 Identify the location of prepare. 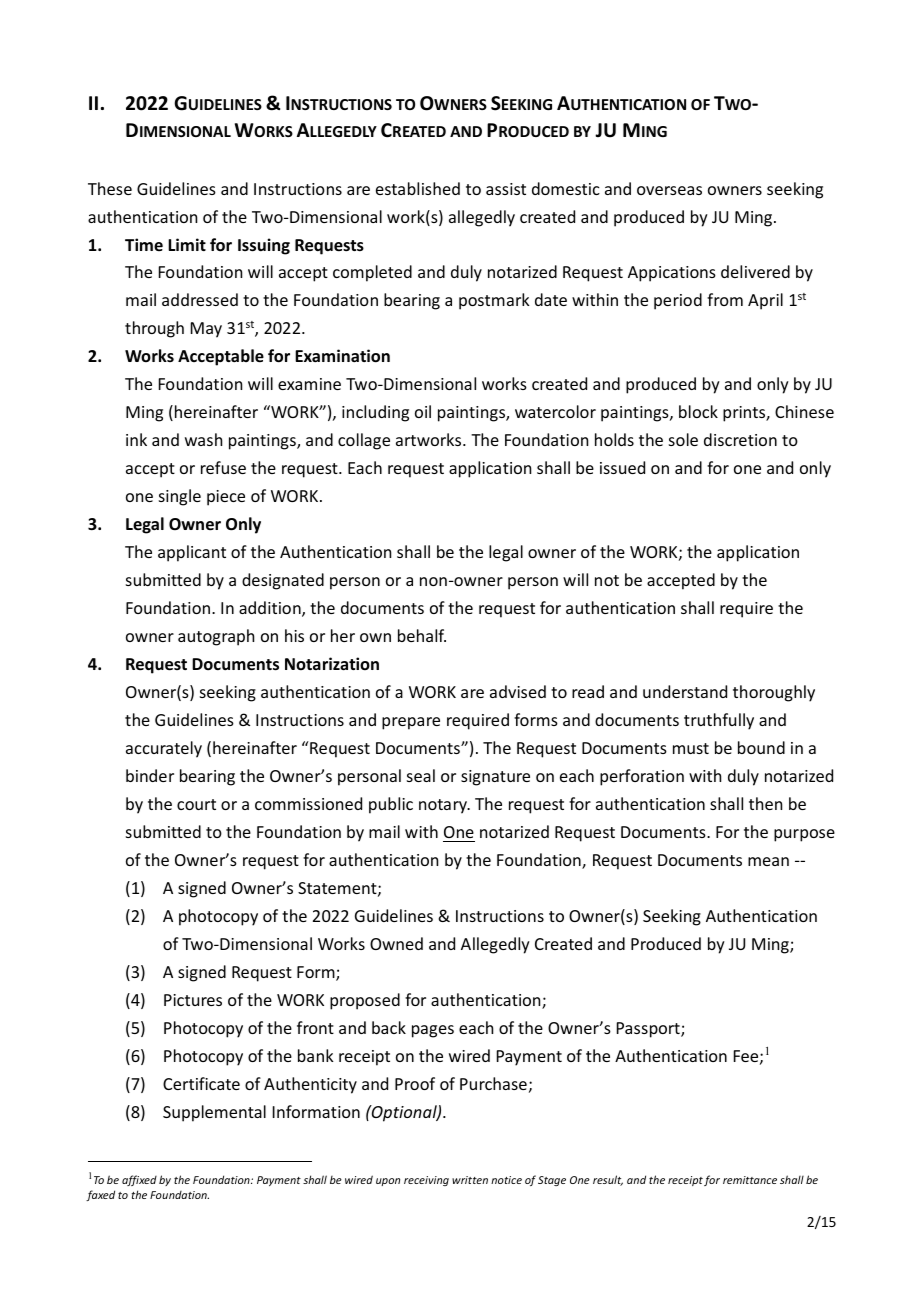
(411, 723).
